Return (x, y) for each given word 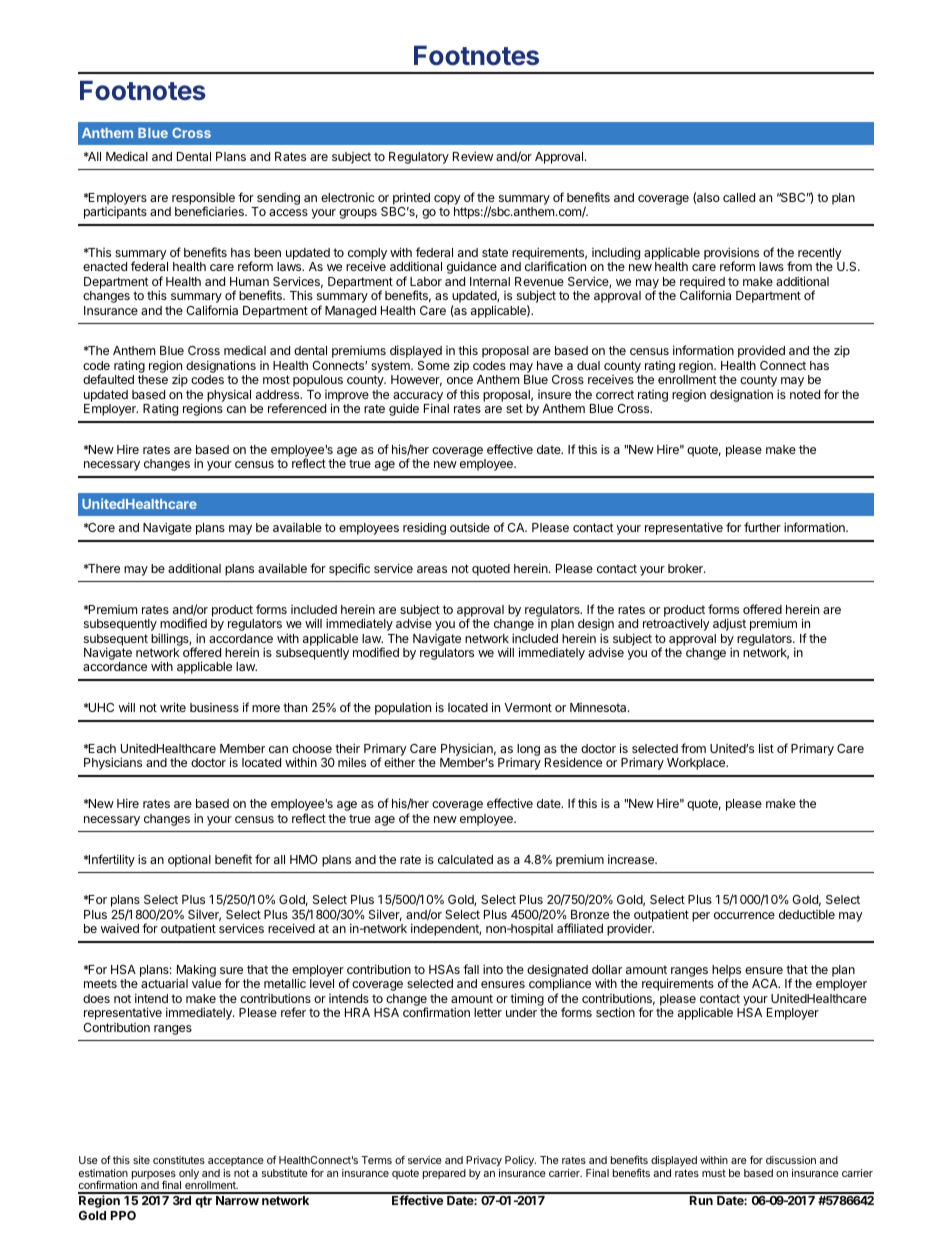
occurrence (744, 915)
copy (447, 200)
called (739, 197)
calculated (465, 859)
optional (189, 860)
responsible (203, 199)
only (189, 1175)
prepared (444, 1174)
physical (229, 395)
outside (470, 527)
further (762, 527)
